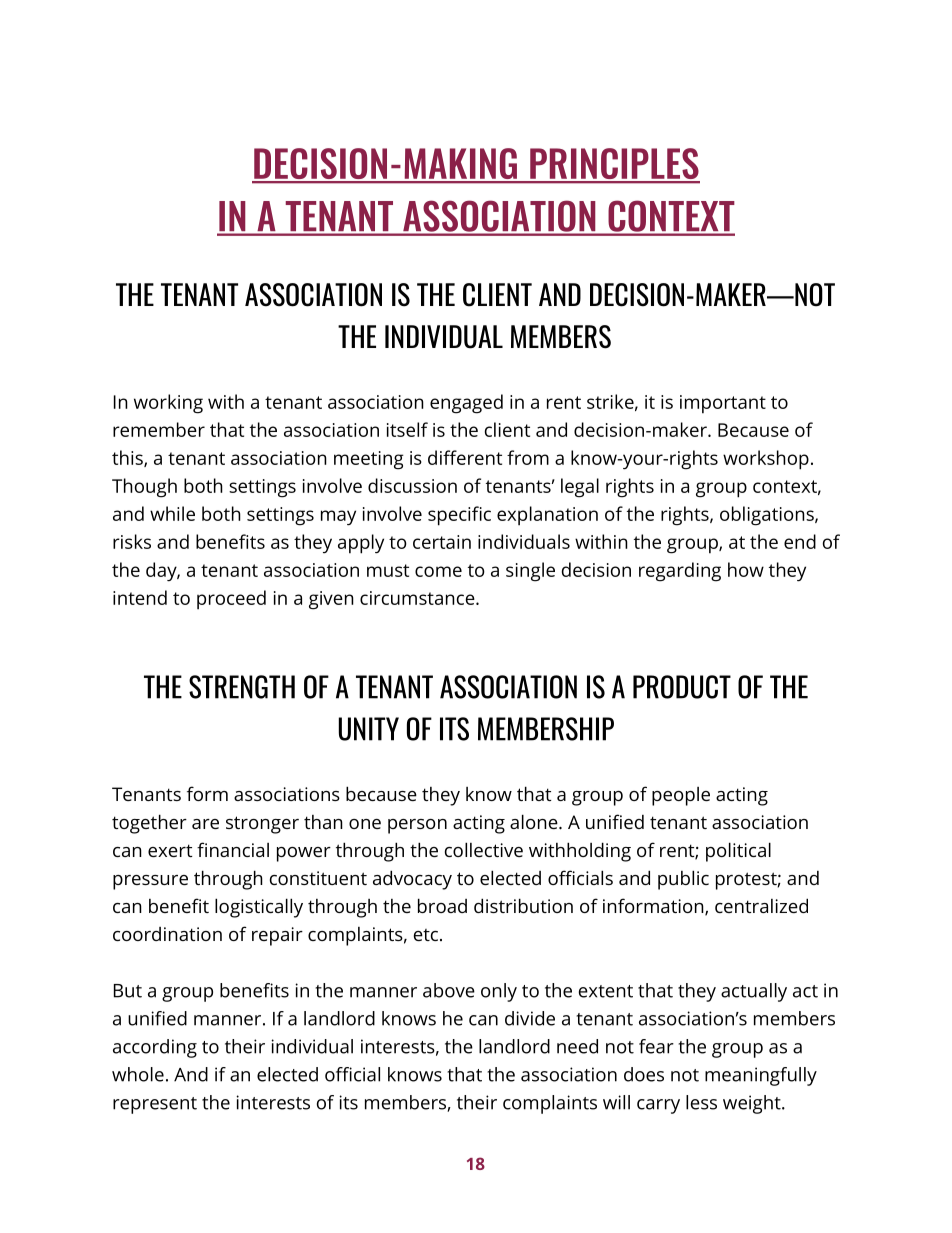  I want to click on UNITY, so click(369, 729).
